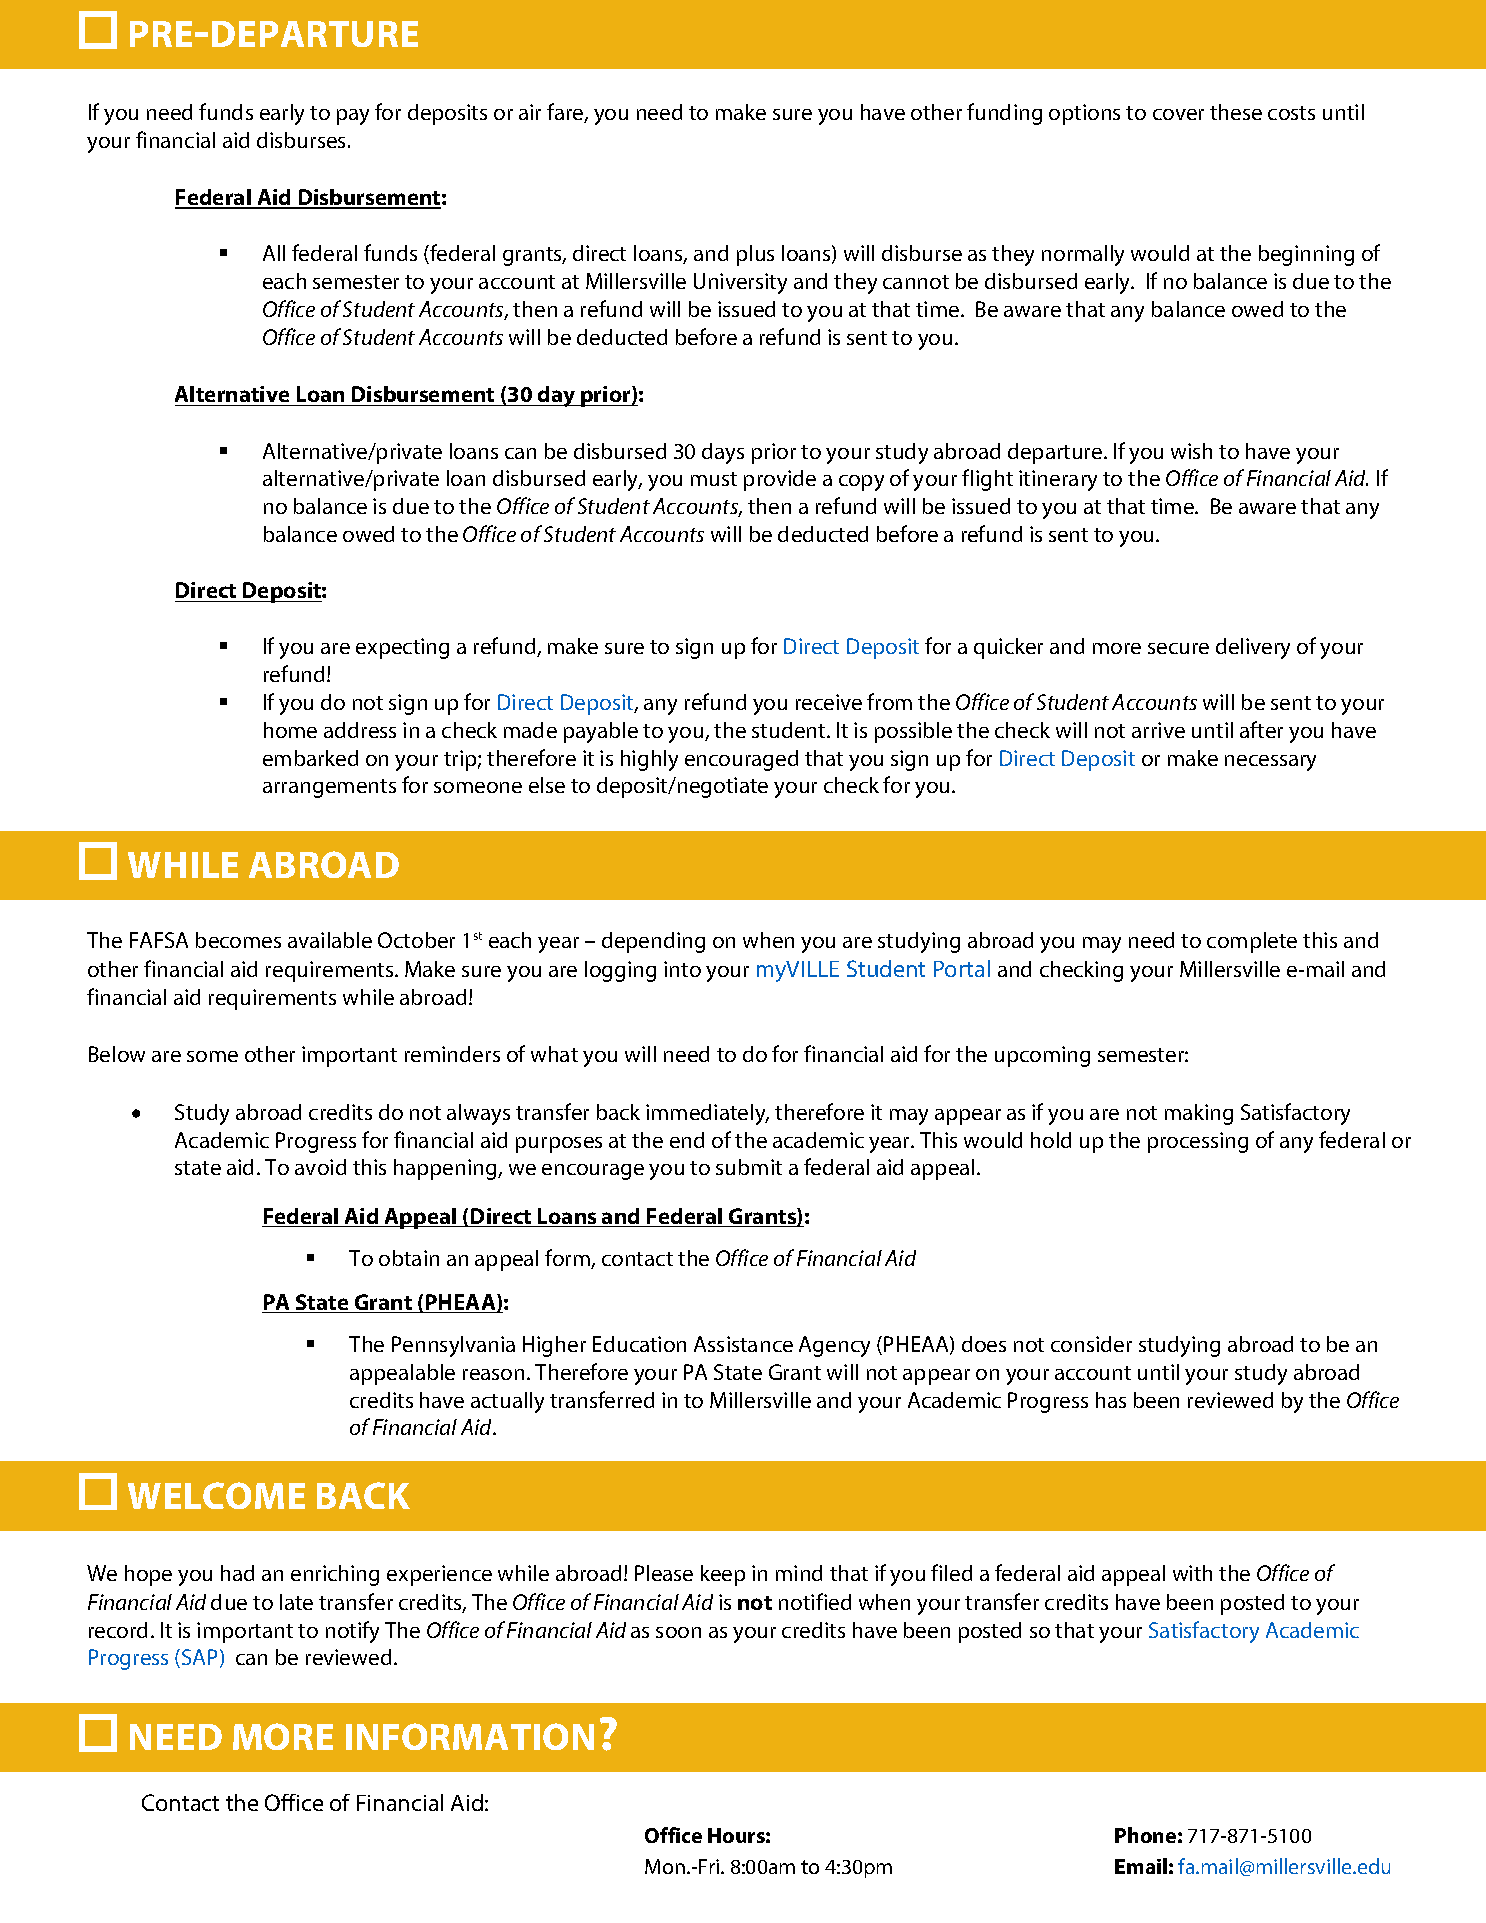 Image resolution: width=1486 pixels, height=1923 pixels. I want to click on plus, so click(755, 255).
